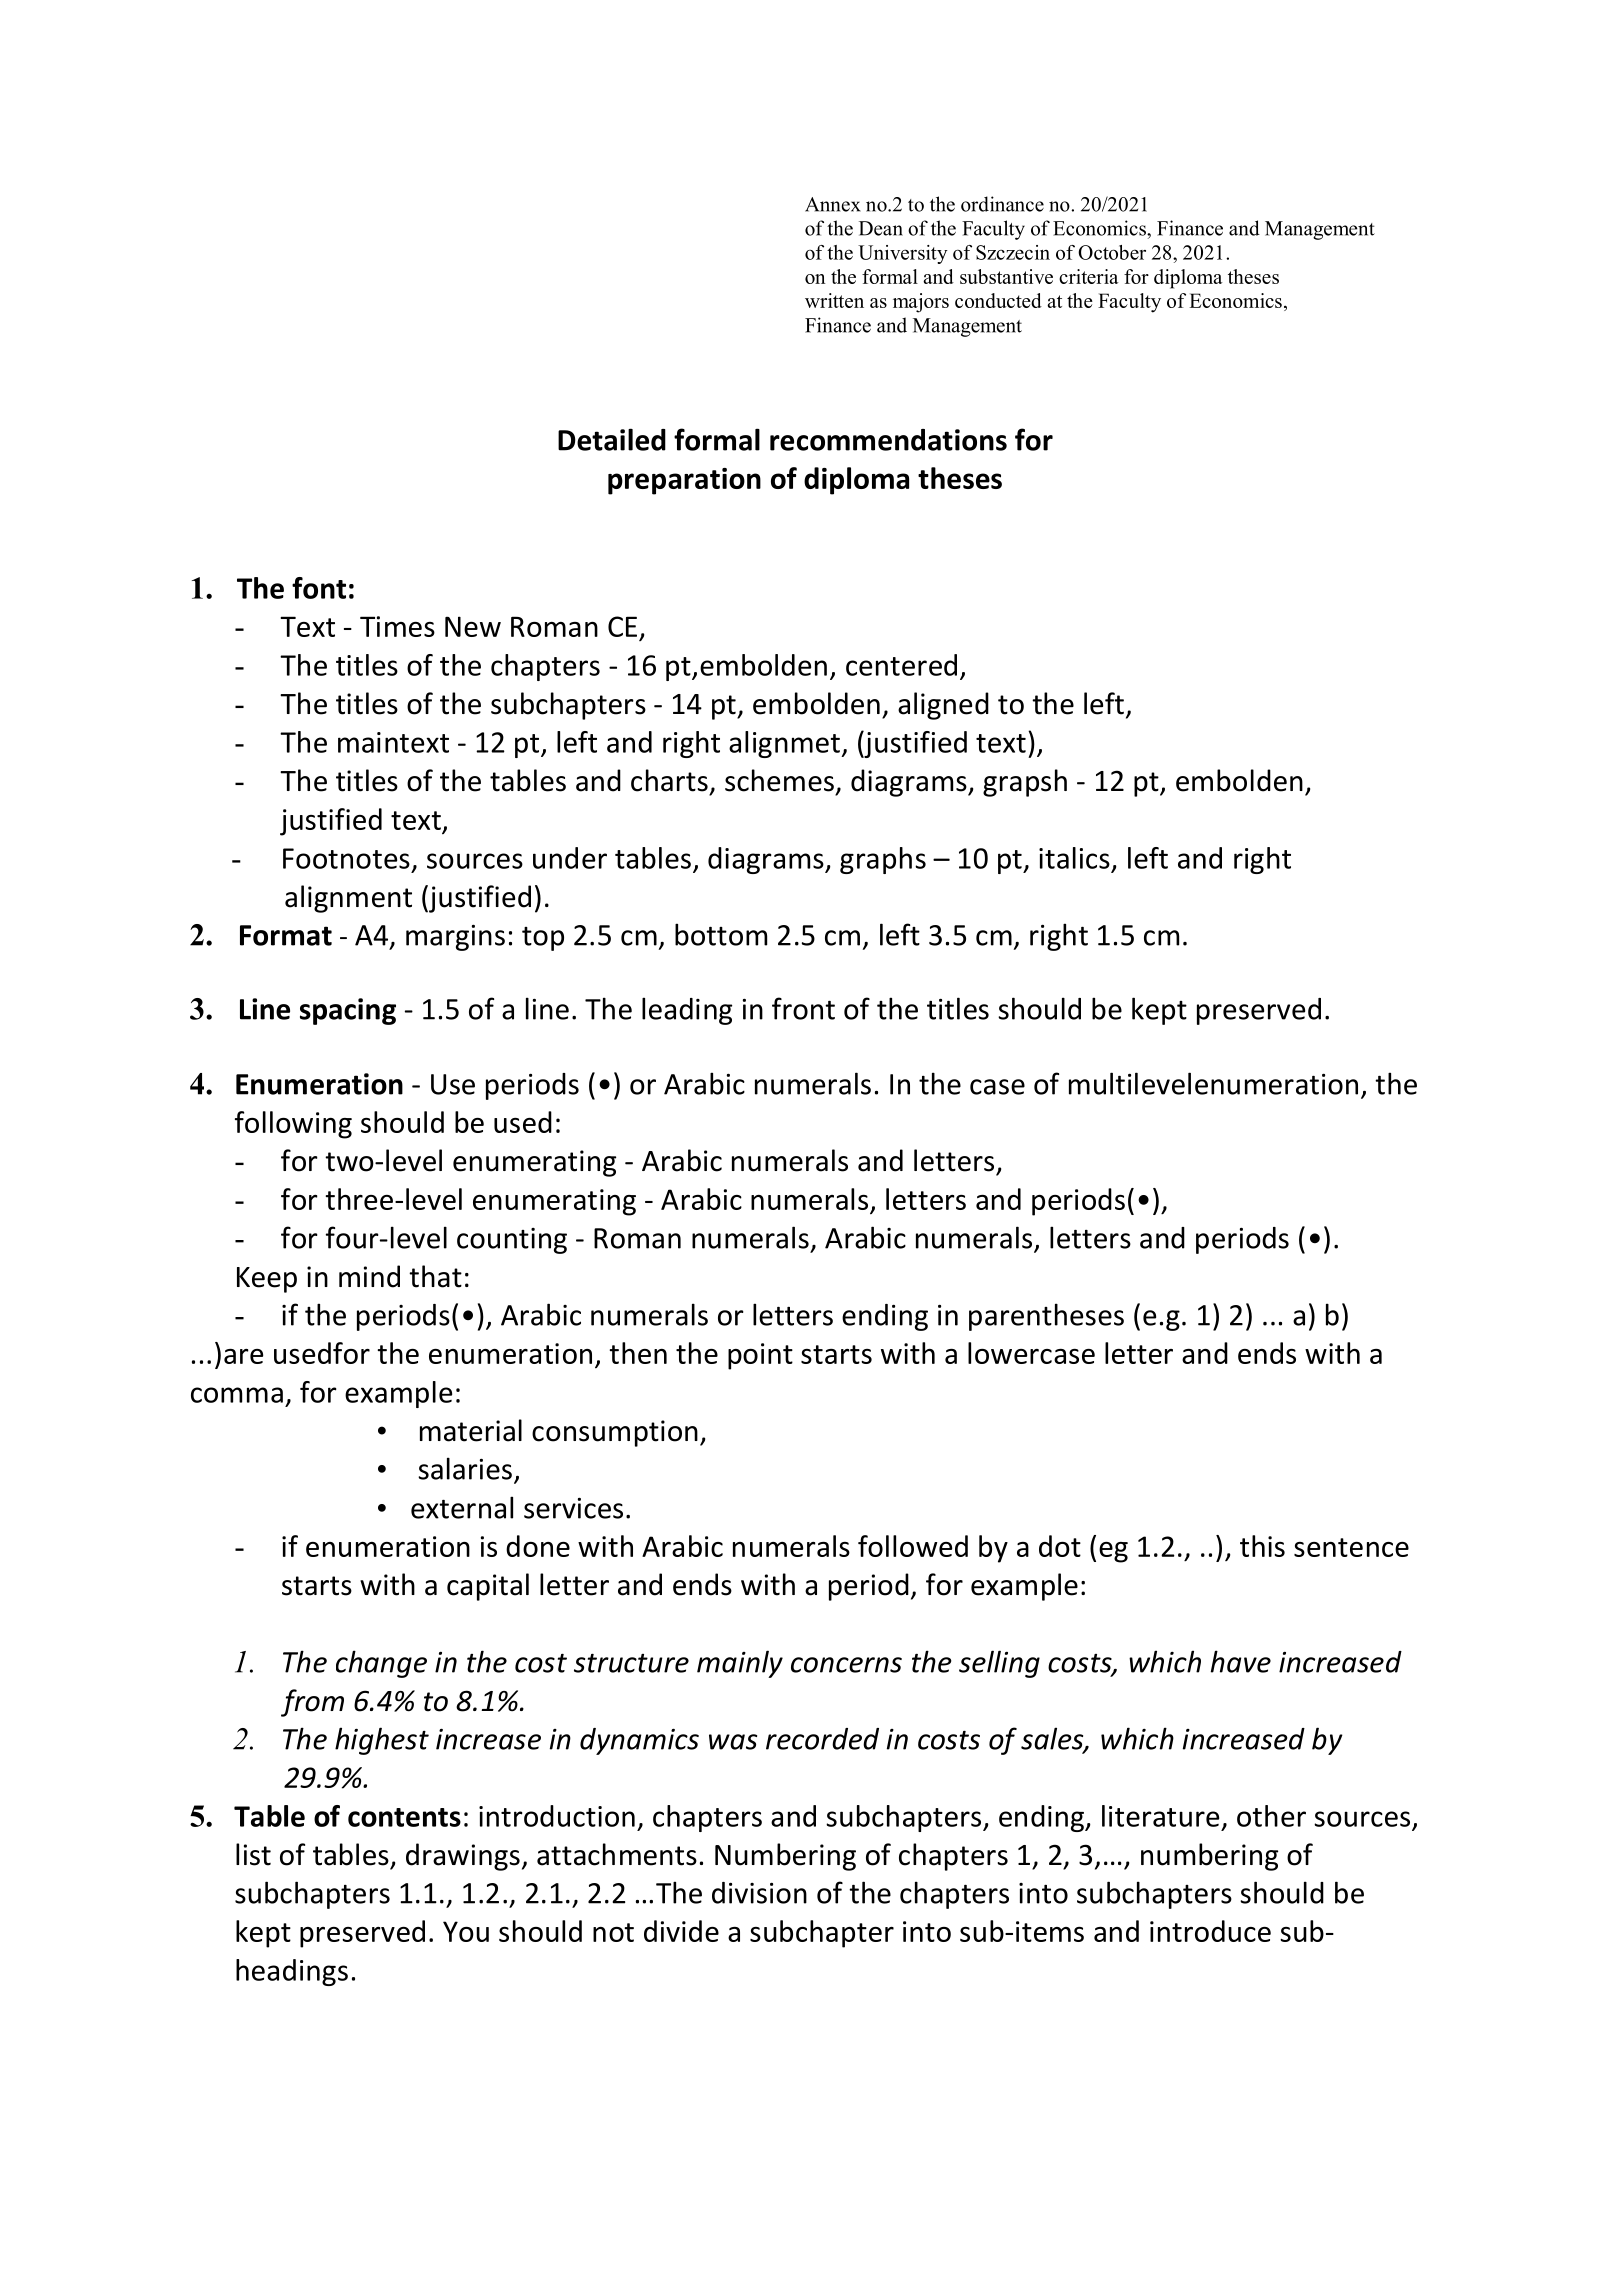 The width and height of the page is (1609, 2276). I want to click on this, so click(1262, 1546).
